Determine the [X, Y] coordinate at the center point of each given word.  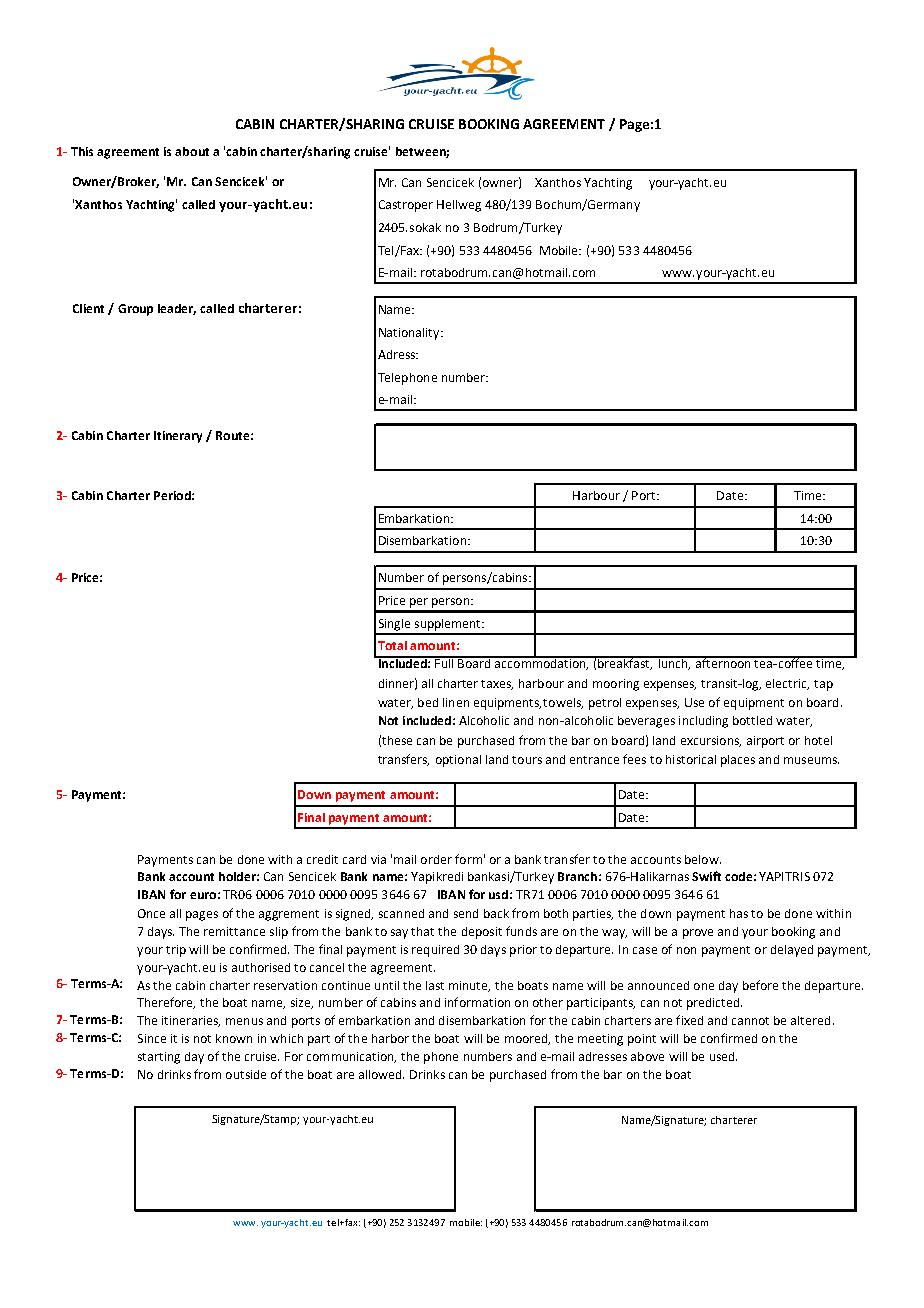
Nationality [410, 334]
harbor [390, 1038]
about [192, 151]
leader [177, 309]
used [723, 1056]
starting [159, 1058]
